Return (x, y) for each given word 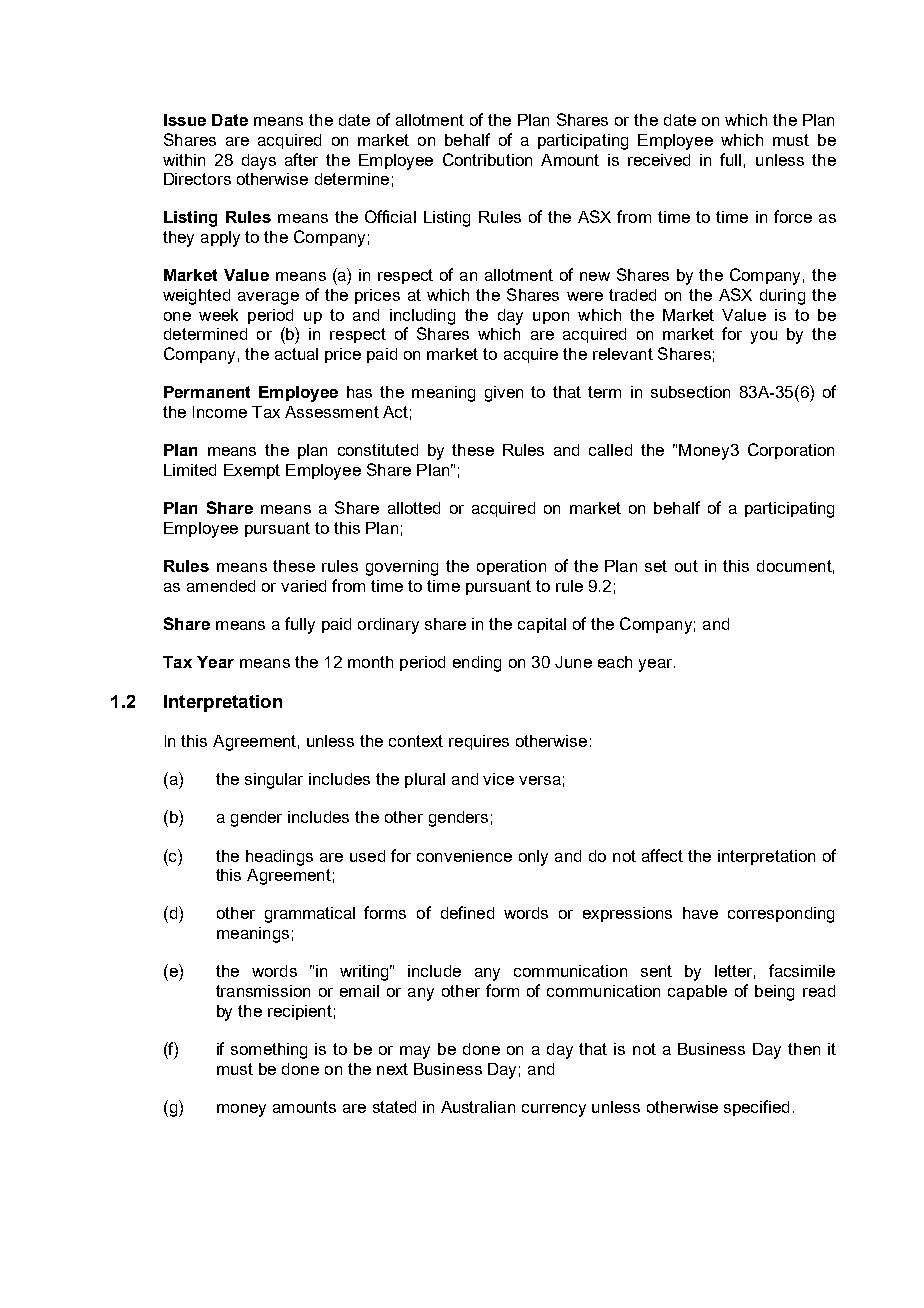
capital (542, 625)
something (269, 1051)
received (659, 160)
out (686, 566)
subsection (690, 392)
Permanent (207, 392)
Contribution (487, 159)
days (259, 162)
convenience (464, 856)
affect (662, 855)
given (504, 394)
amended (221, 586)
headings (279, 858)
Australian (478, 1107)
